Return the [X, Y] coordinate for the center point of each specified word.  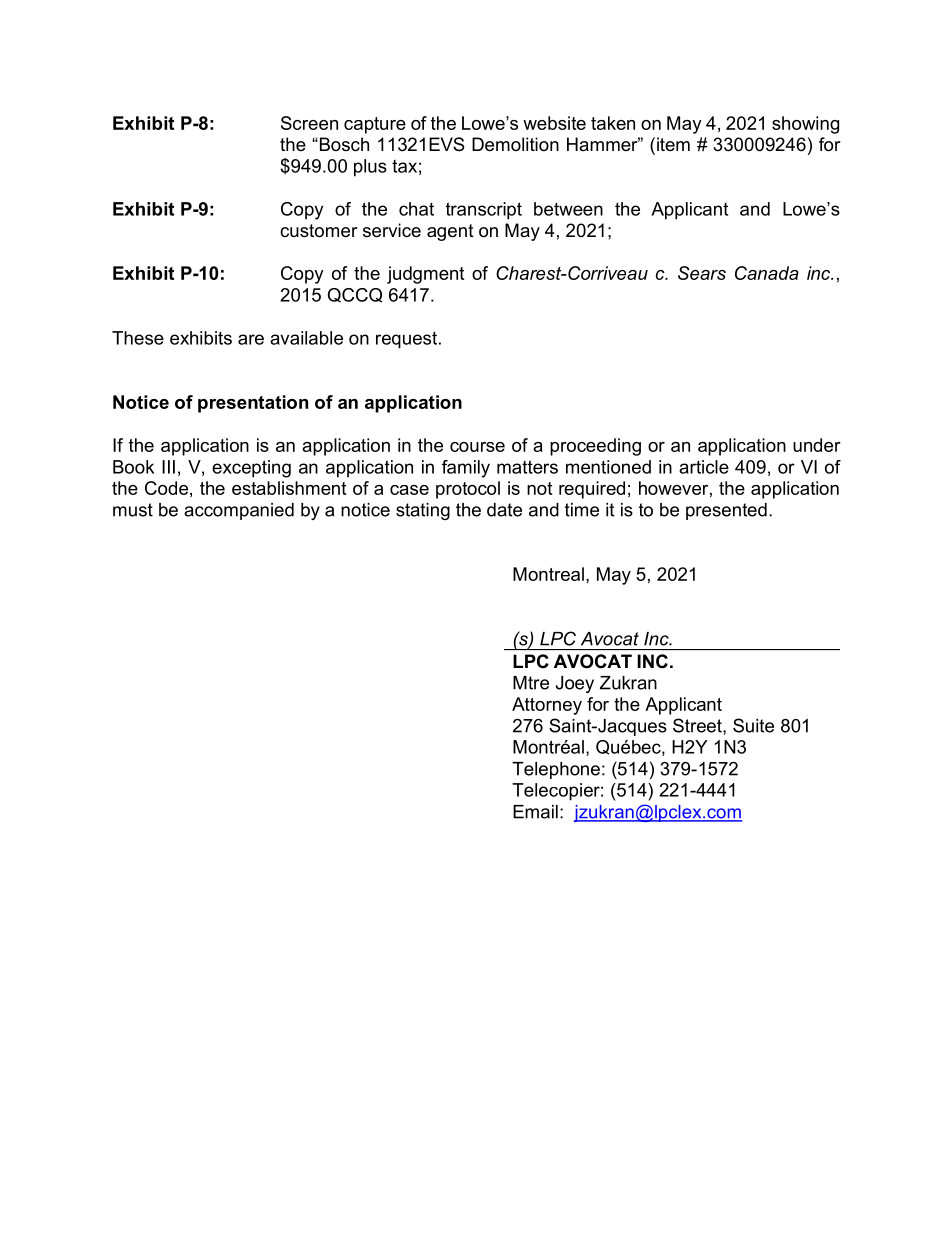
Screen [309, 123]
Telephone [556, 770]
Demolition [515, 144]
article [704, 467]
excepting [251, 469]
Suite [753, 725]
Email [535, 812]
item [673, 144]
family [466, 469]
